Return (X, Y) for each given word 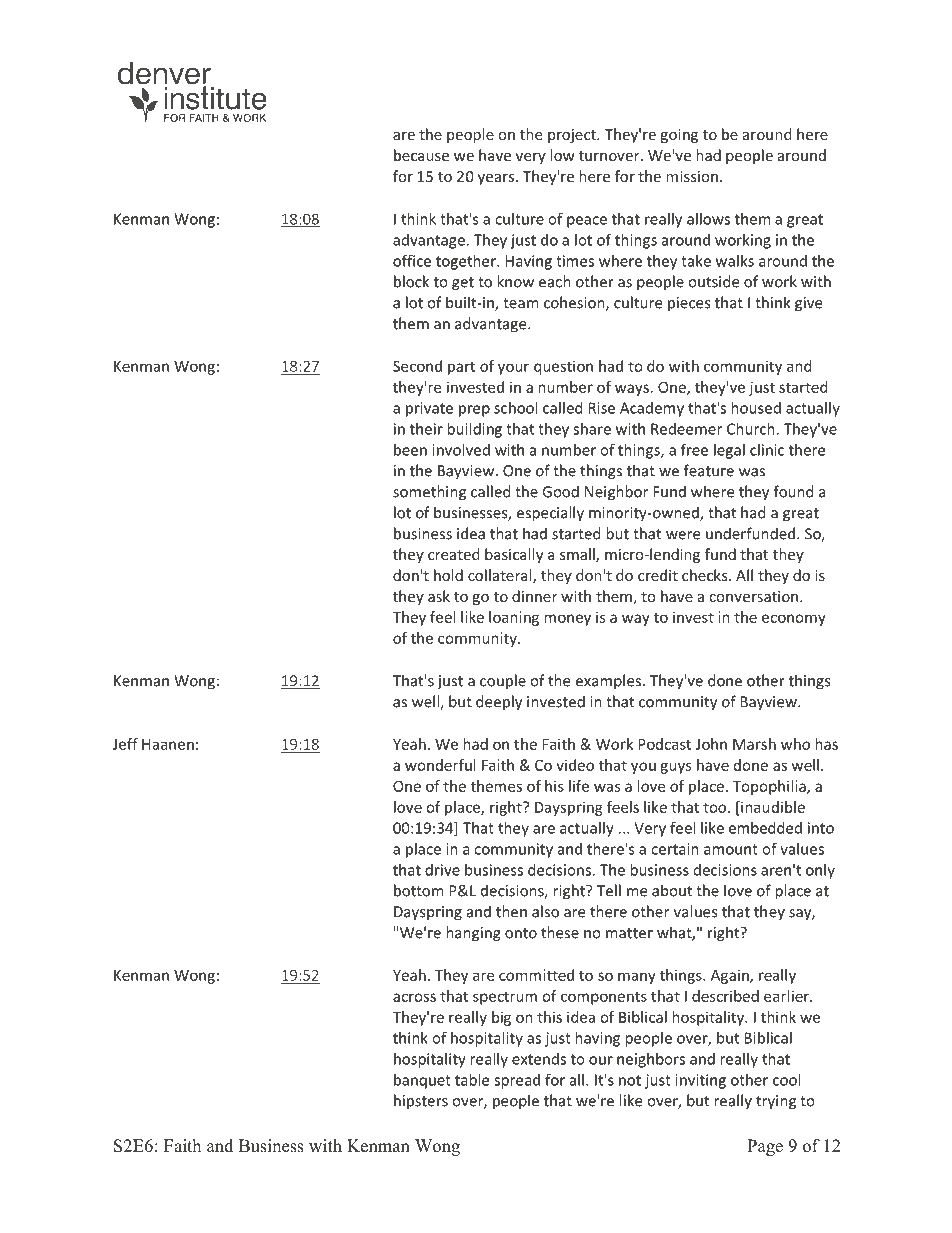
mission (692, 176)
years (497, 179)
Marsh (754, 744)
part (461, 368)
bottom (419, 890)
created (454, 554)
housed (756, 408)
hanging (473, 934)
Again (731, 976)
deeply (499, 703)
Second (417, 366)
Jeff (125, 744)
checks (706, 575)
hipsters (421, 1102)
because (421, 155)
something (429, 493)
